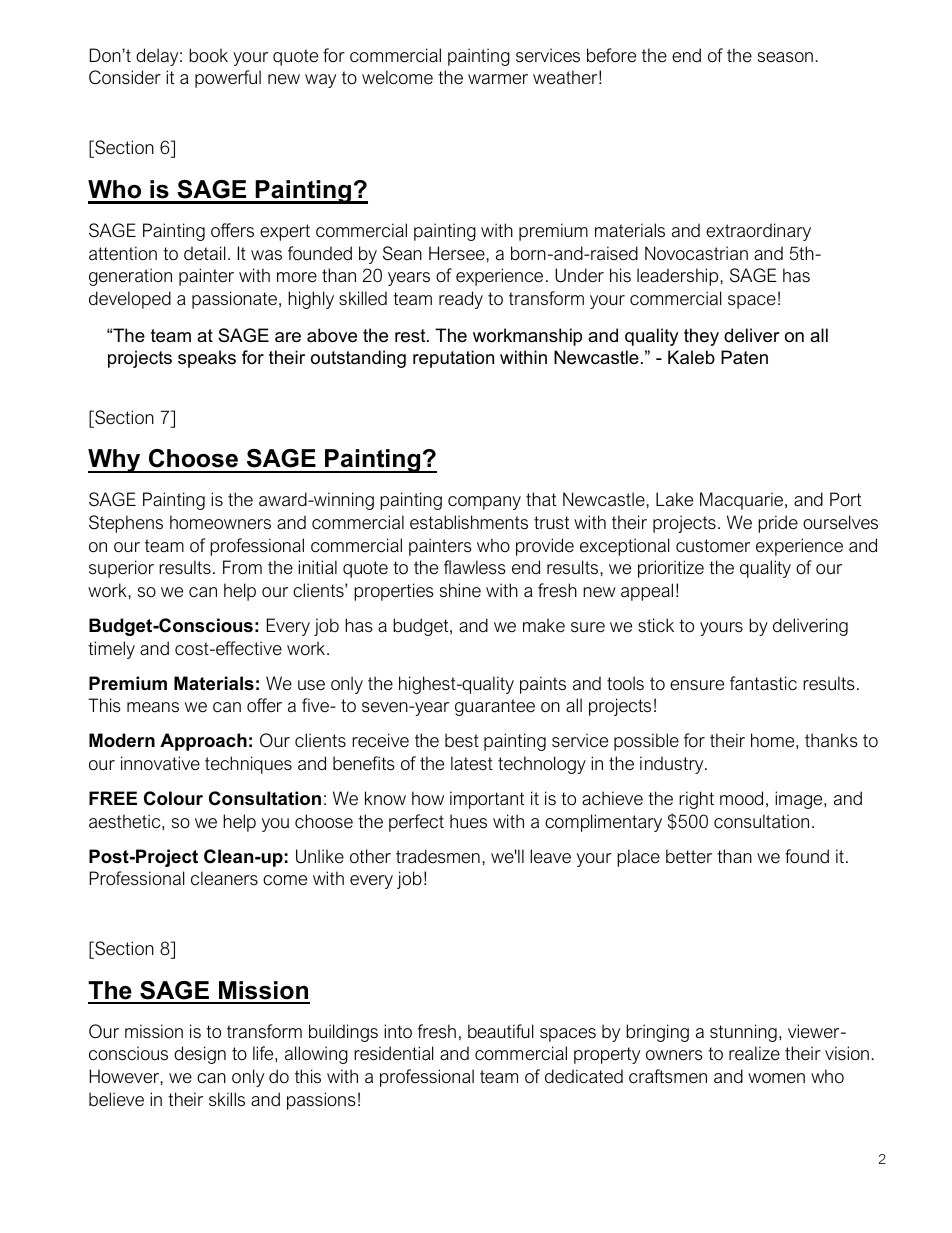  I want to click on best, so click(462, 740).
